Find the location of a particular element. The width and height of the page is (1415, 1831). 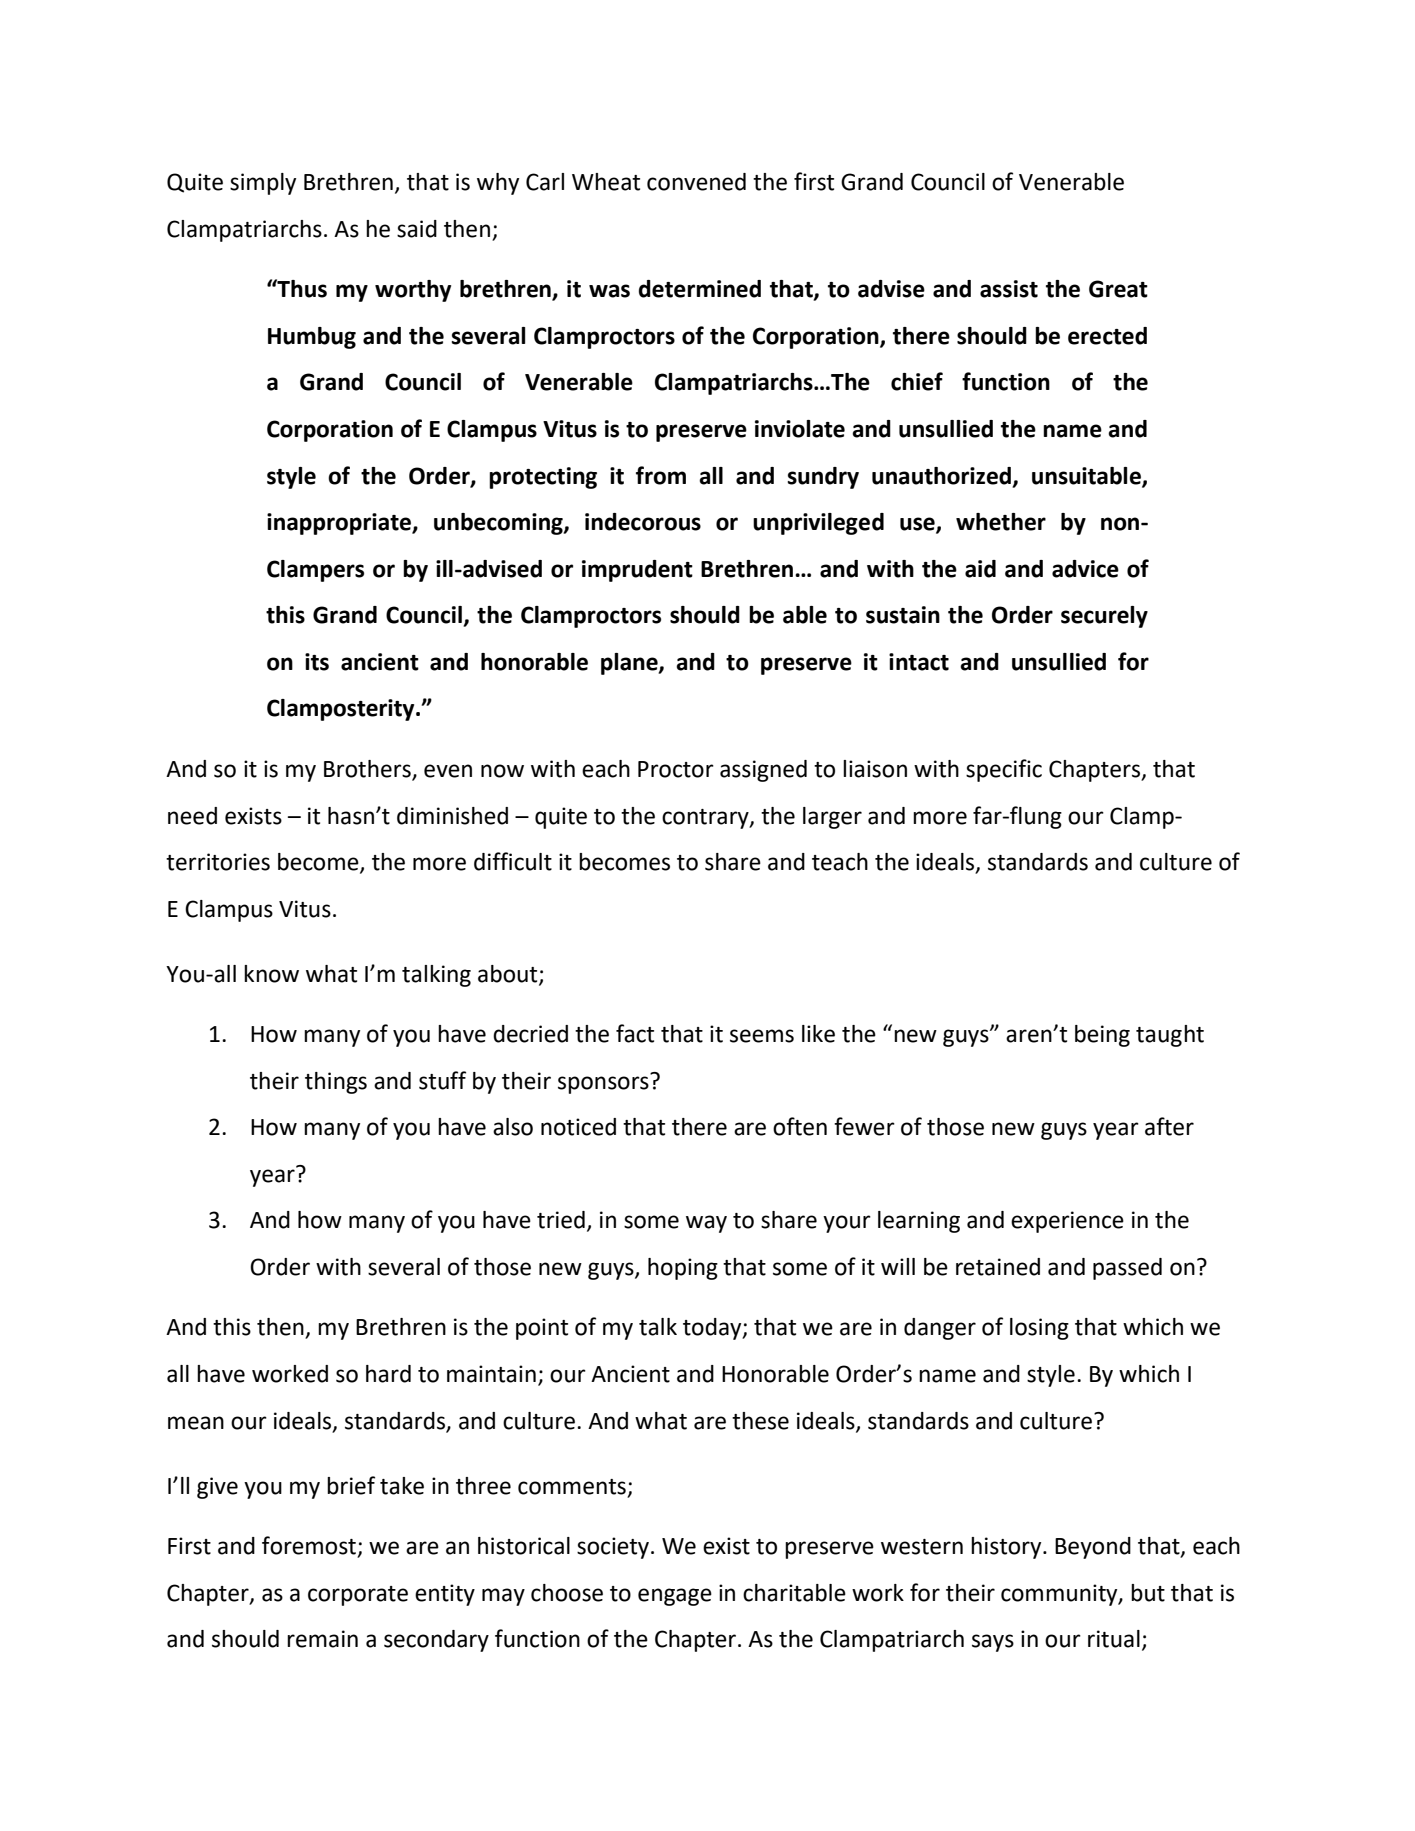

corporate is located at coordinates (358, 1596).
